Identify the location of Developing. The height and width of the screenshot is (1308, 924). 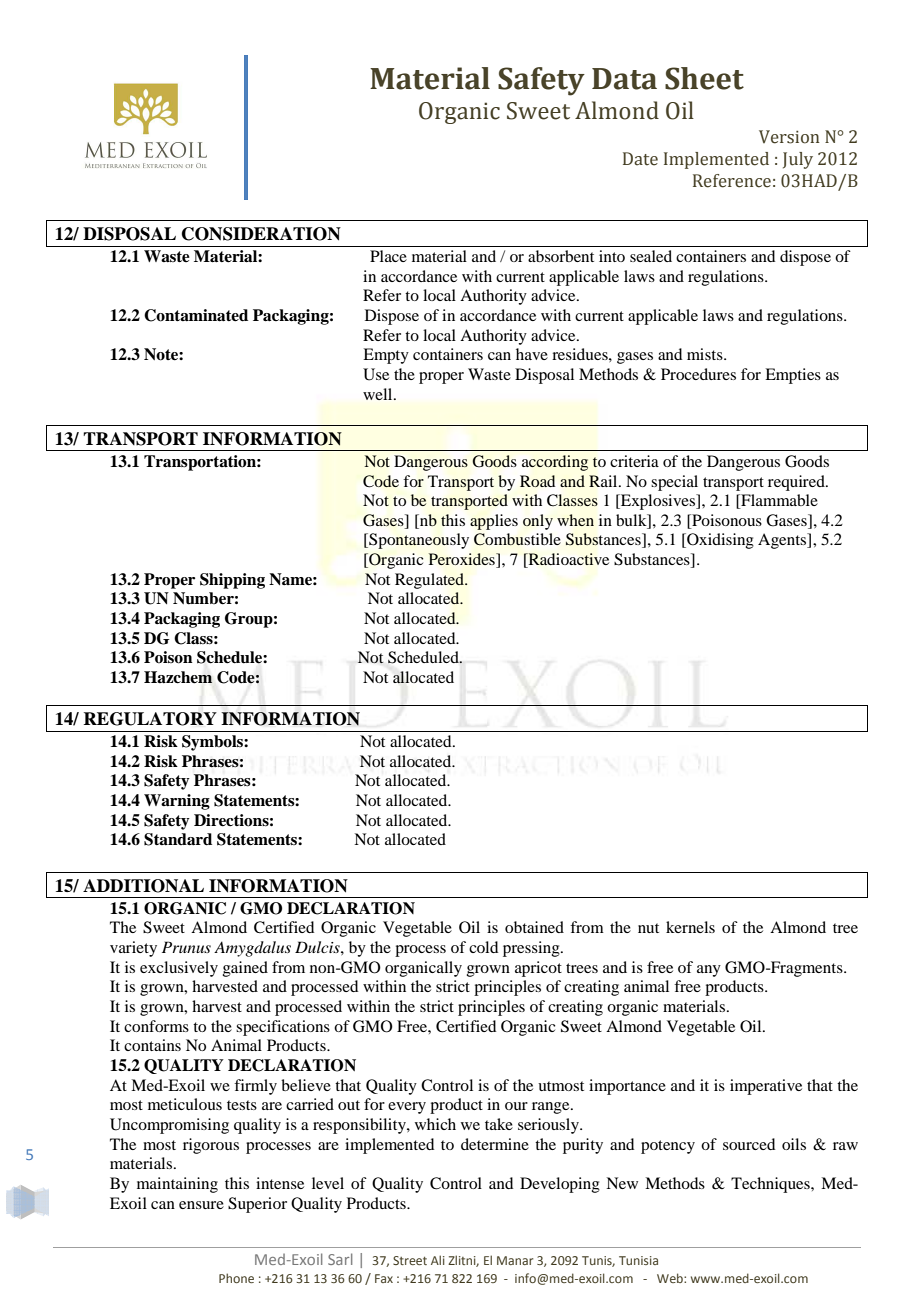
(560, 1185).
